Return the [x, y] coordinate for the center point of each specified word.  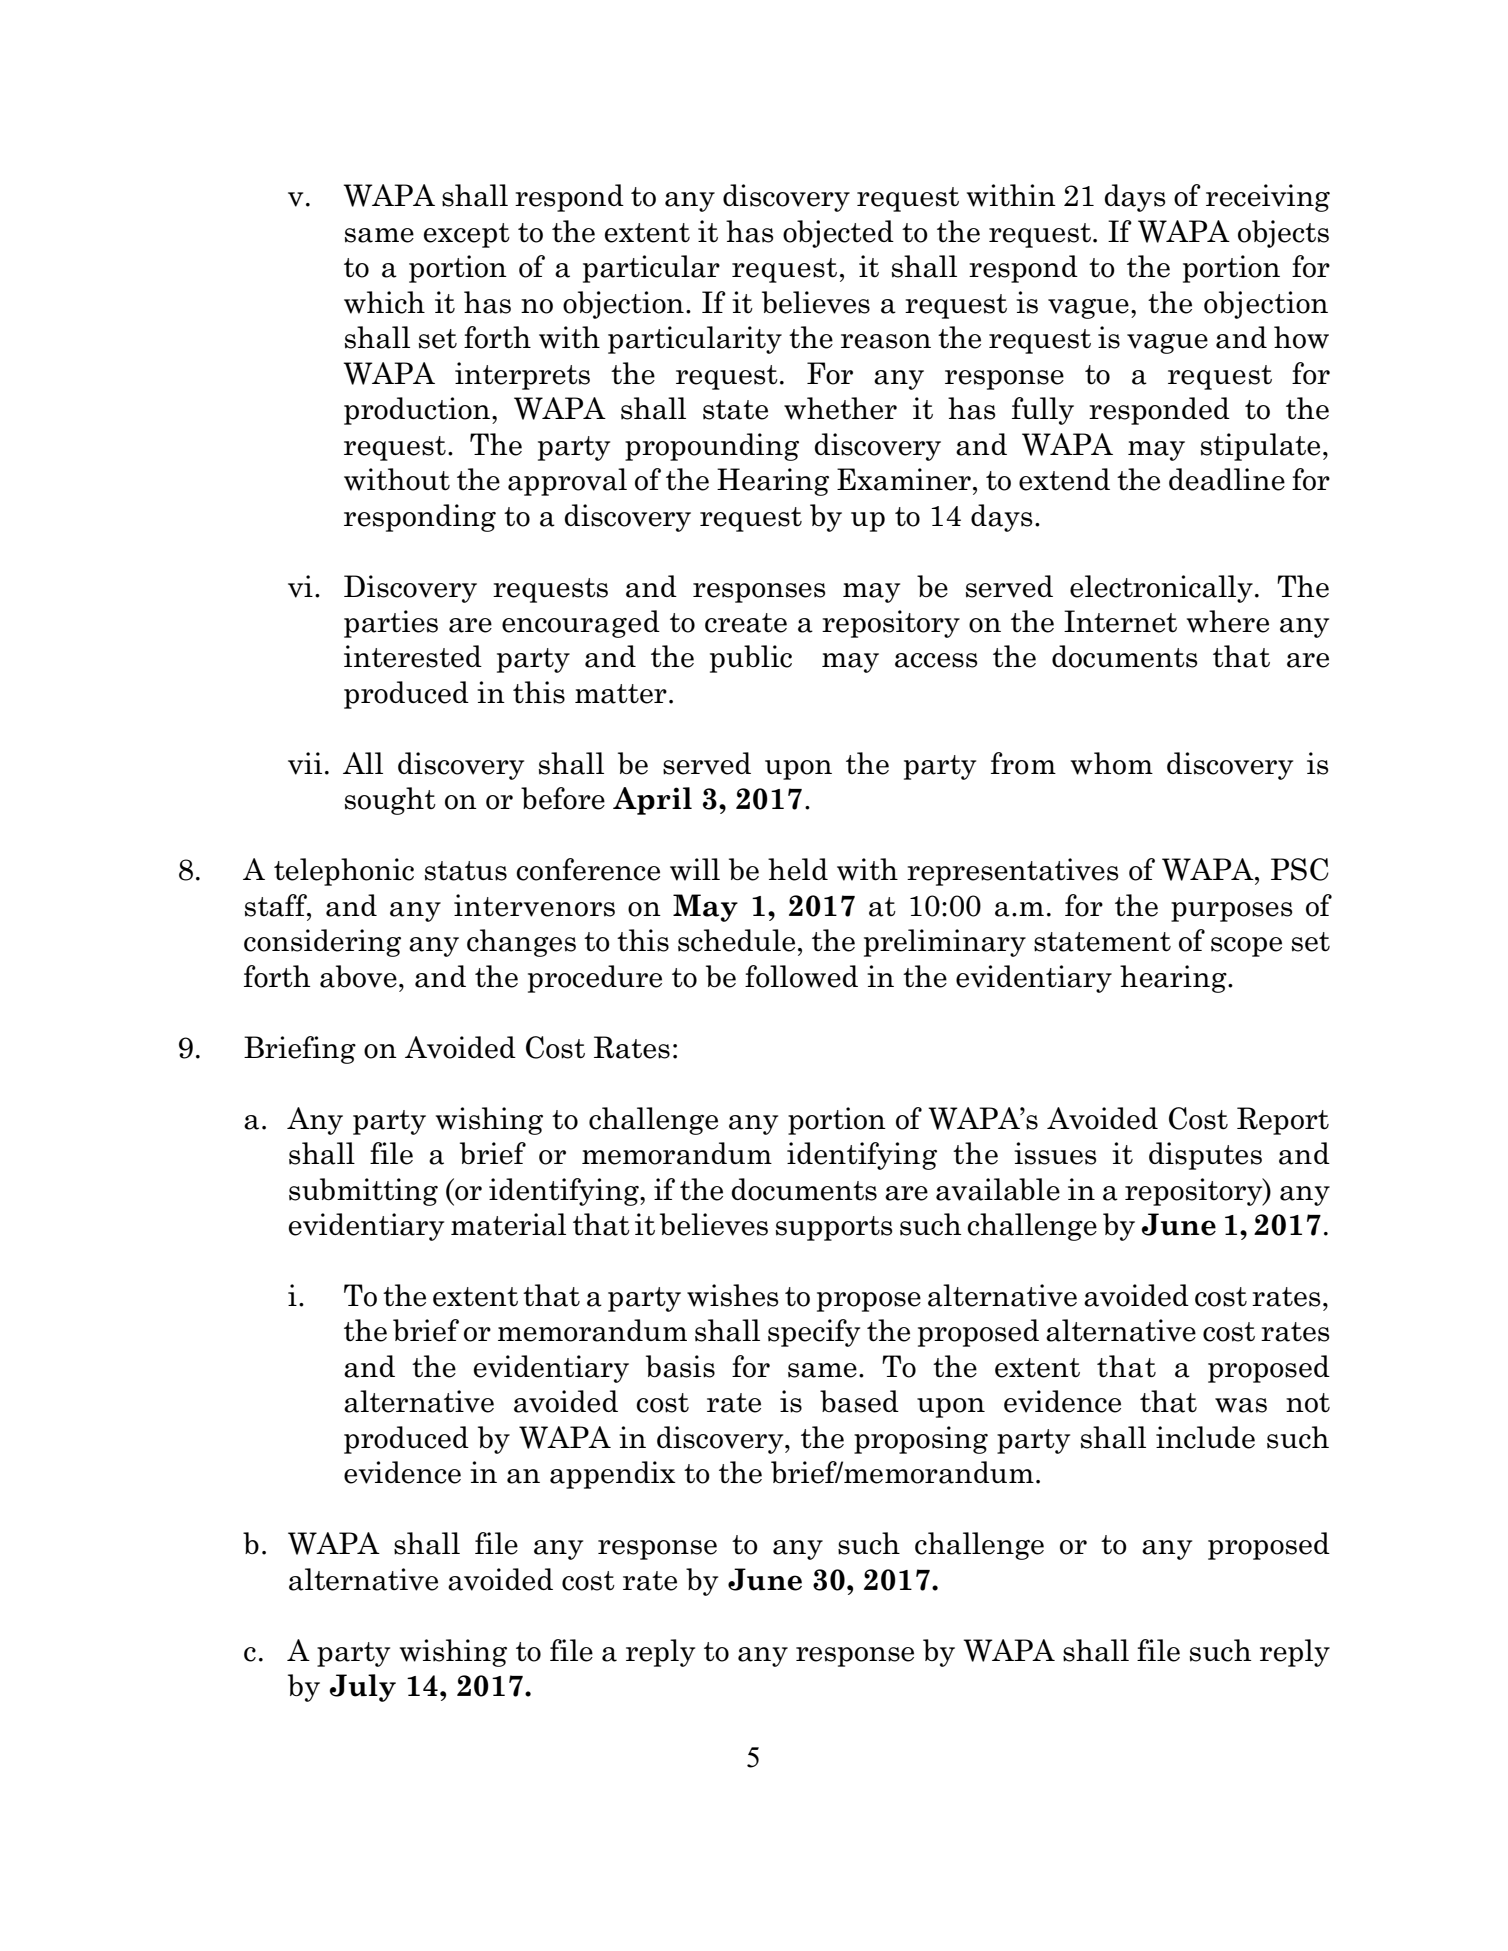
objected [838, 234]
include [1205, 1437]
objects [1283, 234]
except [467, 235]
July [363, 1688]
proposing [921, 1440]
